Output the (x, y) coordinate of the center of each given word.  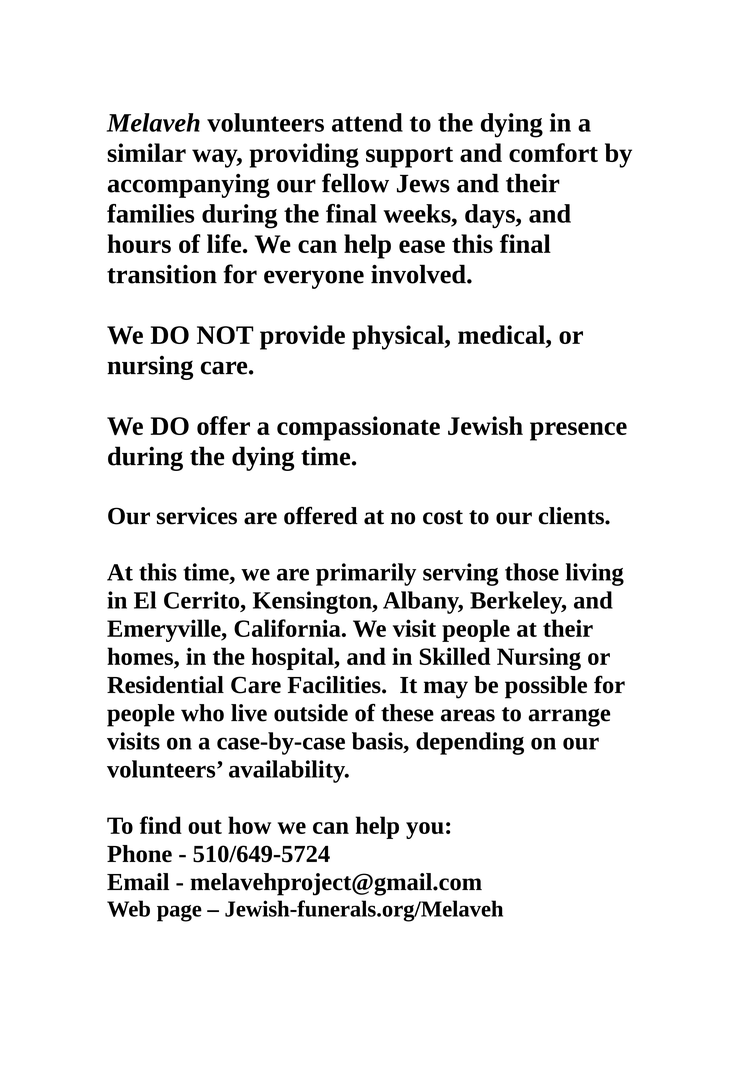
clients (572, 516)
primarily (366, 574)
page (179, 913)
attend (367, 122)
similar (146, 152)
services (197, 516)
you (425, 830)
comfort (553, 152)
